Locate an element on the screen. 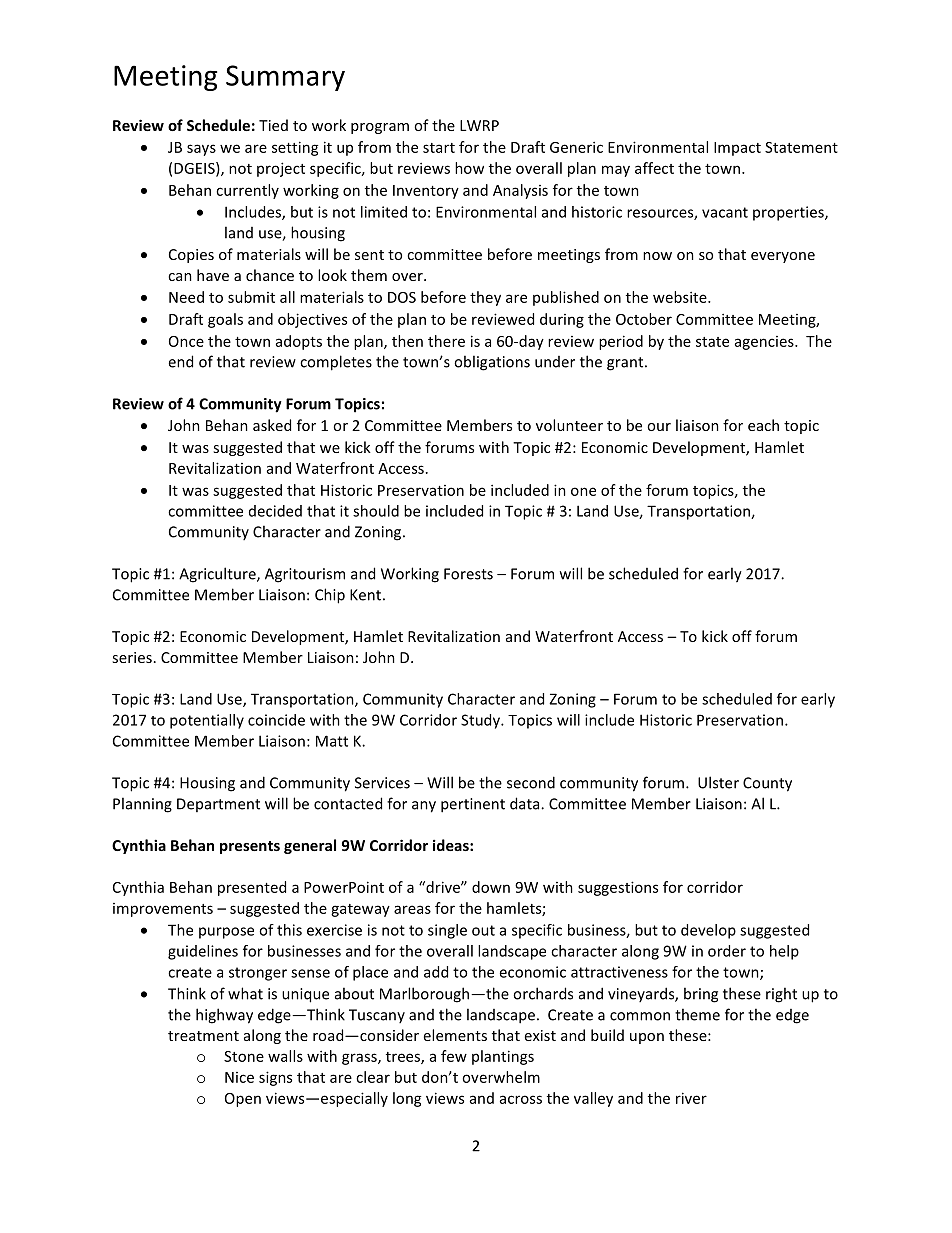  Agriculture is located at coordinates (218, 575).
